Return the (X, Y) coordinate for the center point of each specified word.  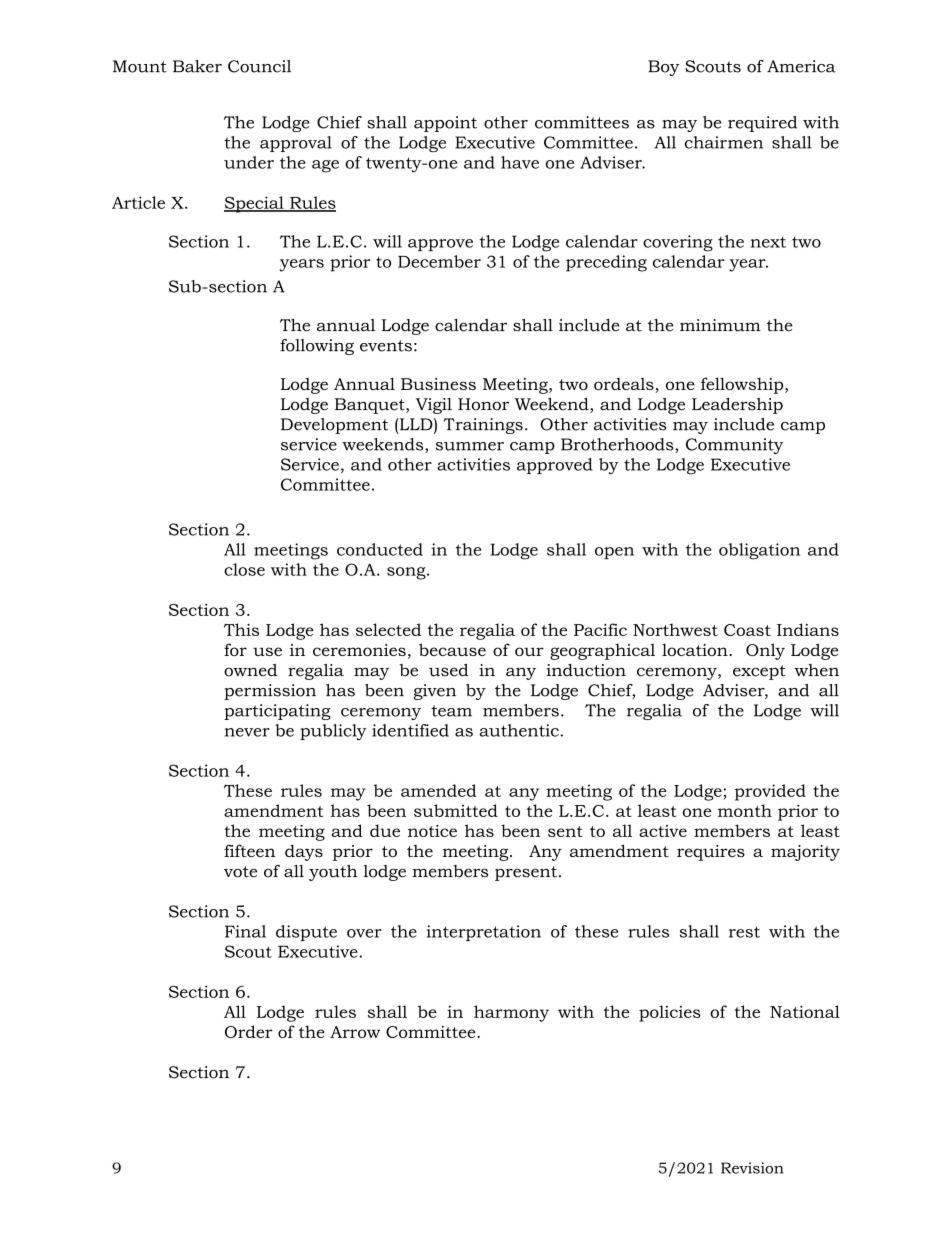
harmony (511, 1013)
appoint (445, 124)
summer (470, 446)
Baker (197, 66)
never (247, 732)
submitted (456, 810)
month (745, 810)
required (762, 124)
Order (249, 1031)
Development (334, 426)
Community (734, 446)
